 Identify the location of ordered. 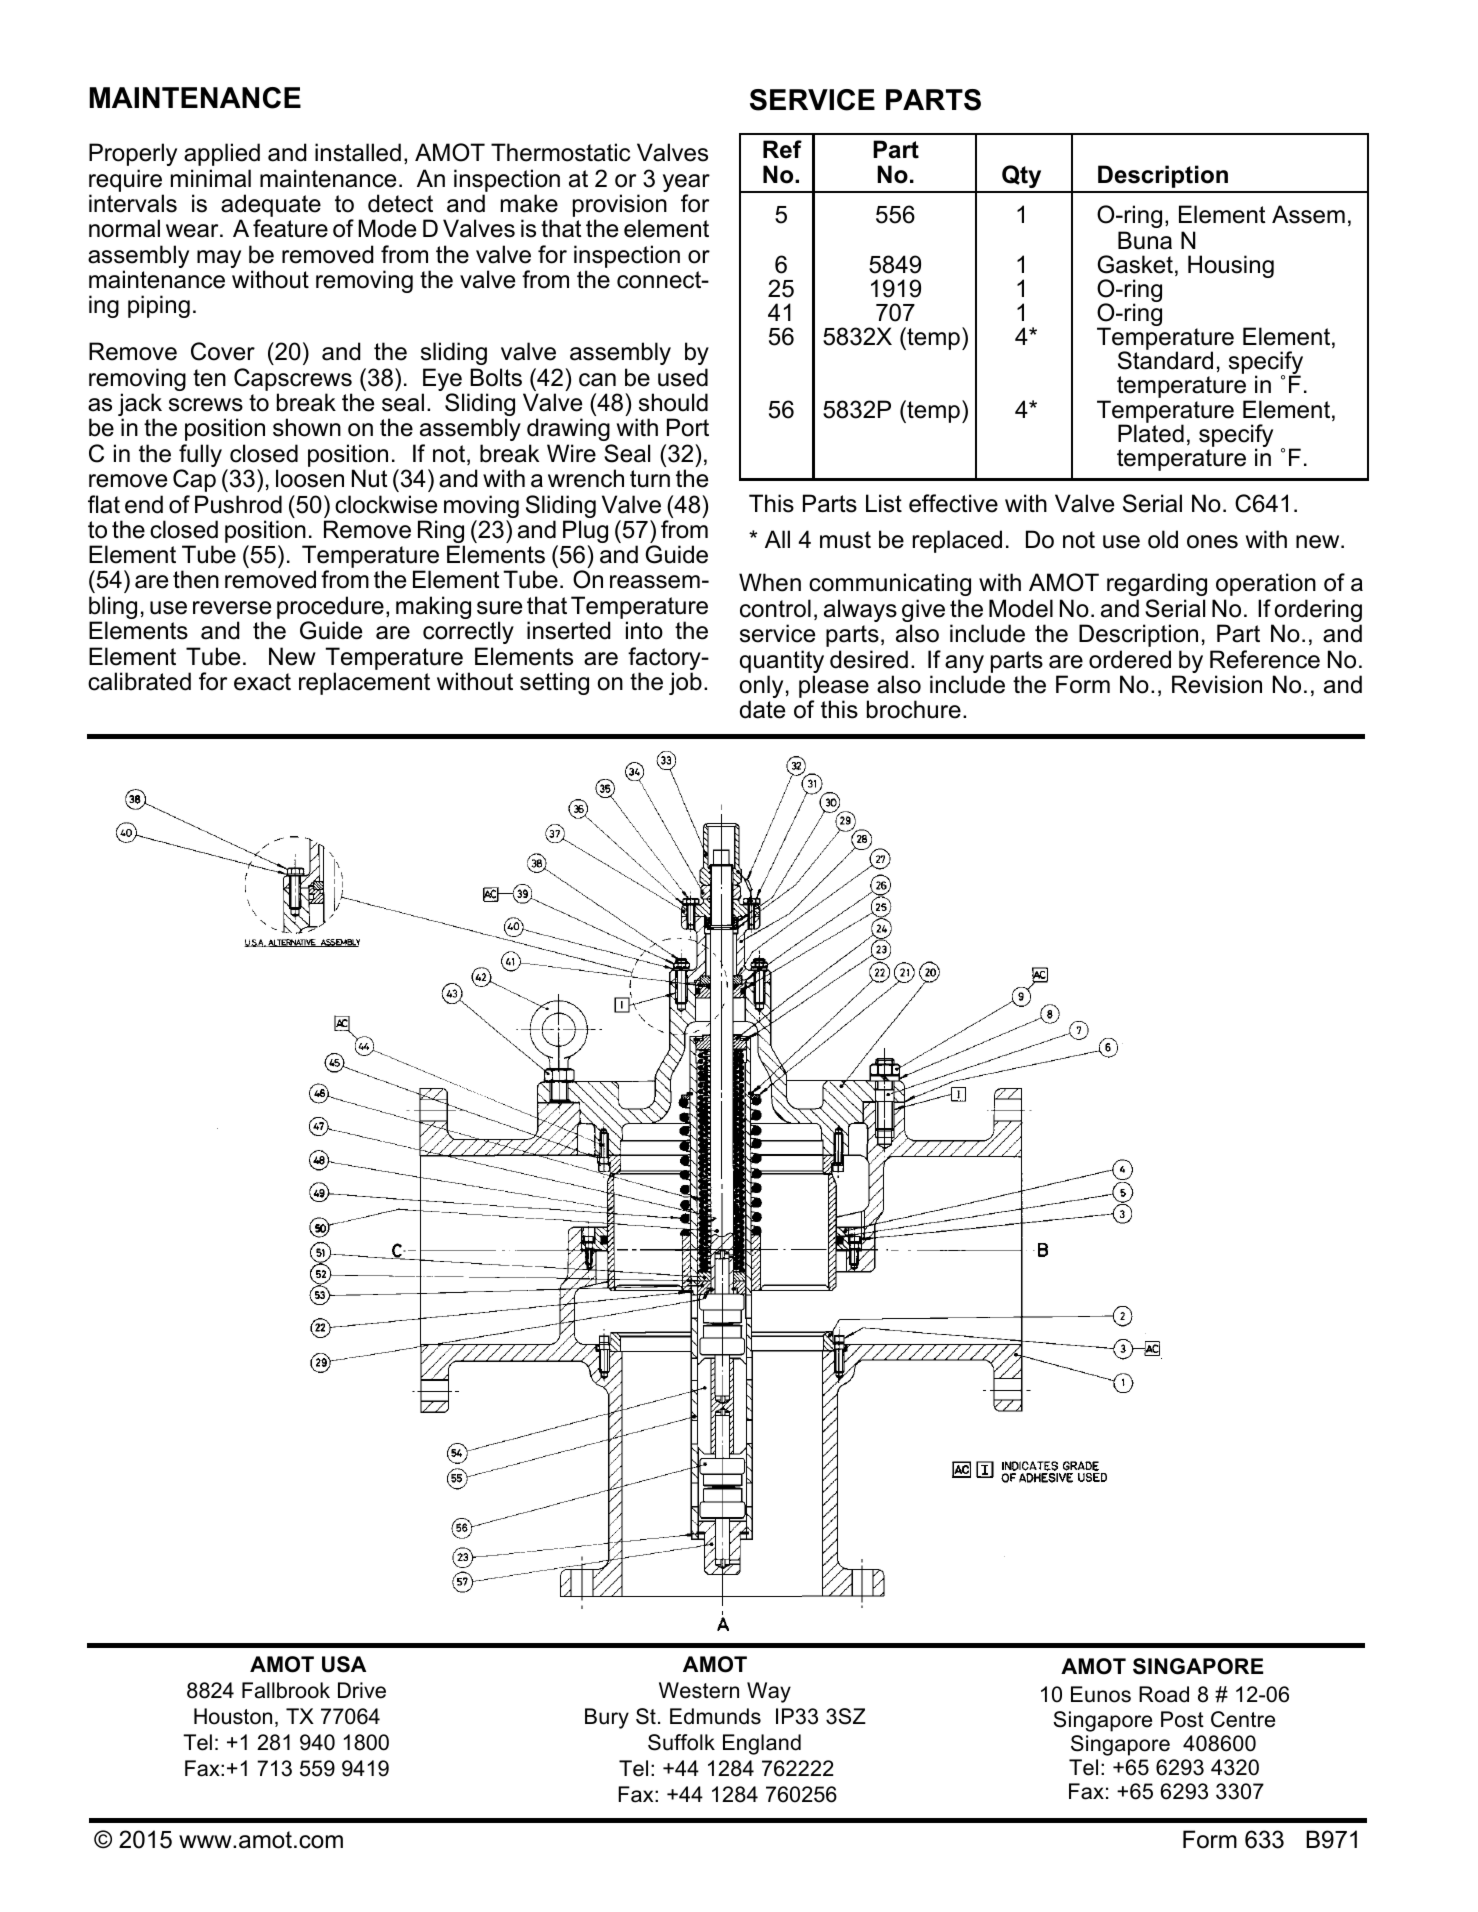
(1130, 659).
